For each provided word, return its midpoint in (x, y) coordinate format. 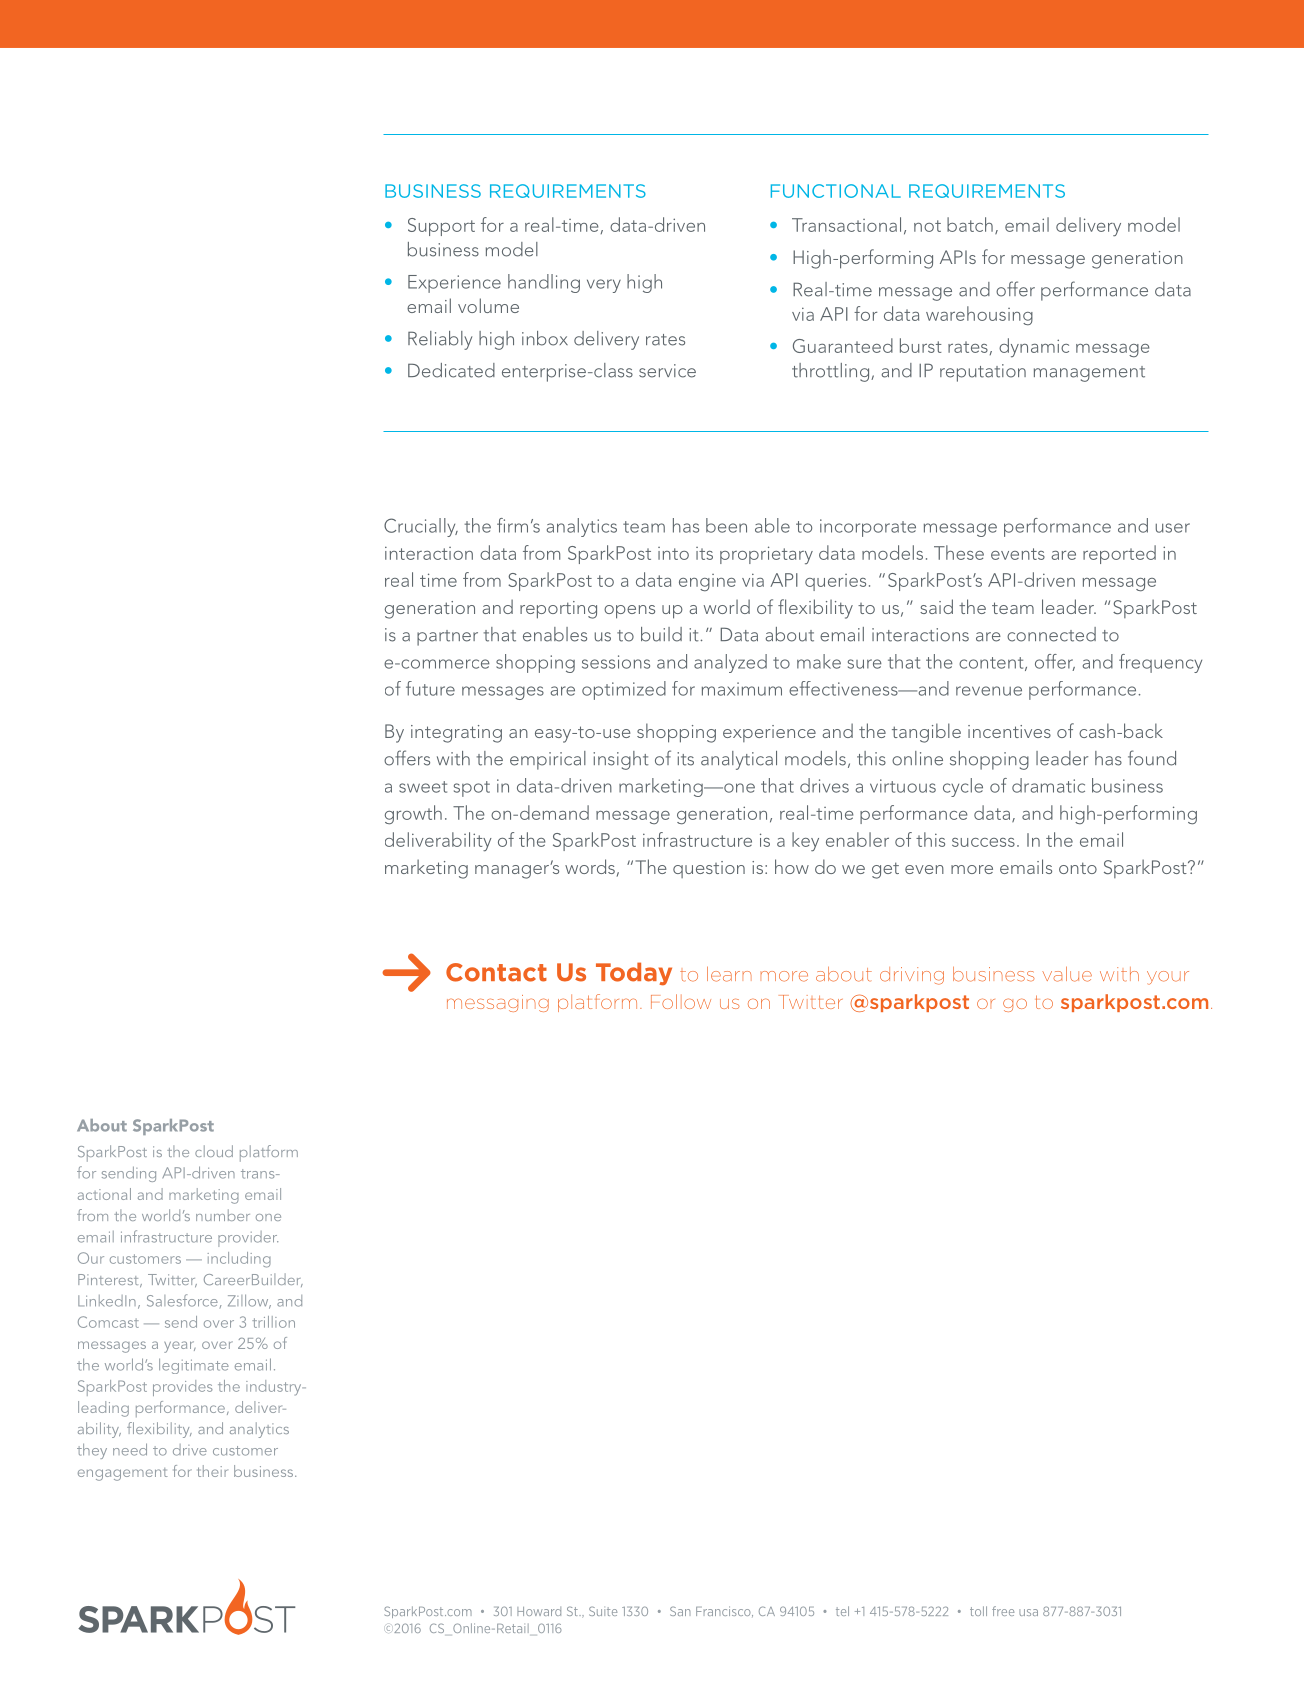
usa (1028, 1612)
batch (970, 224)
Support (441, 227)
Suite (603, 1611)
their (213, 1471)
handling (544, 283)
